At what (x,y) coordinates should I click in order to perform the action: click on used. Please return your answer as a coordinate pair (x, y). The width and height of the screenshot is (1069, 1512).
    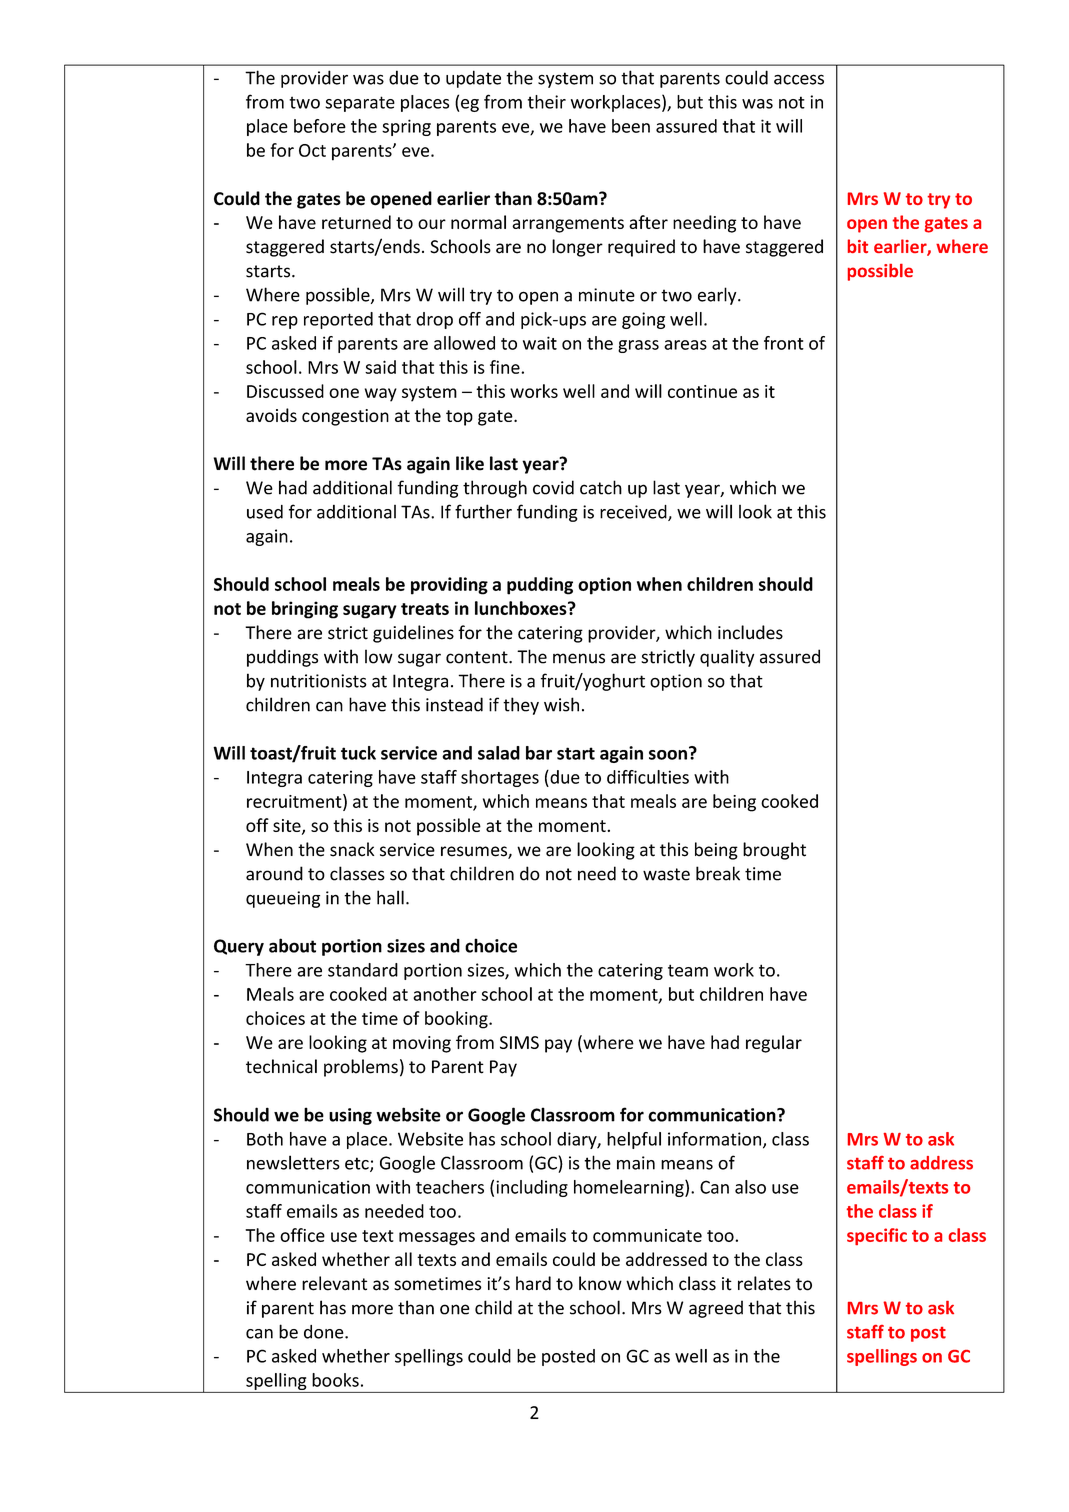
    Looking at the image, I should click on (265, 512).
